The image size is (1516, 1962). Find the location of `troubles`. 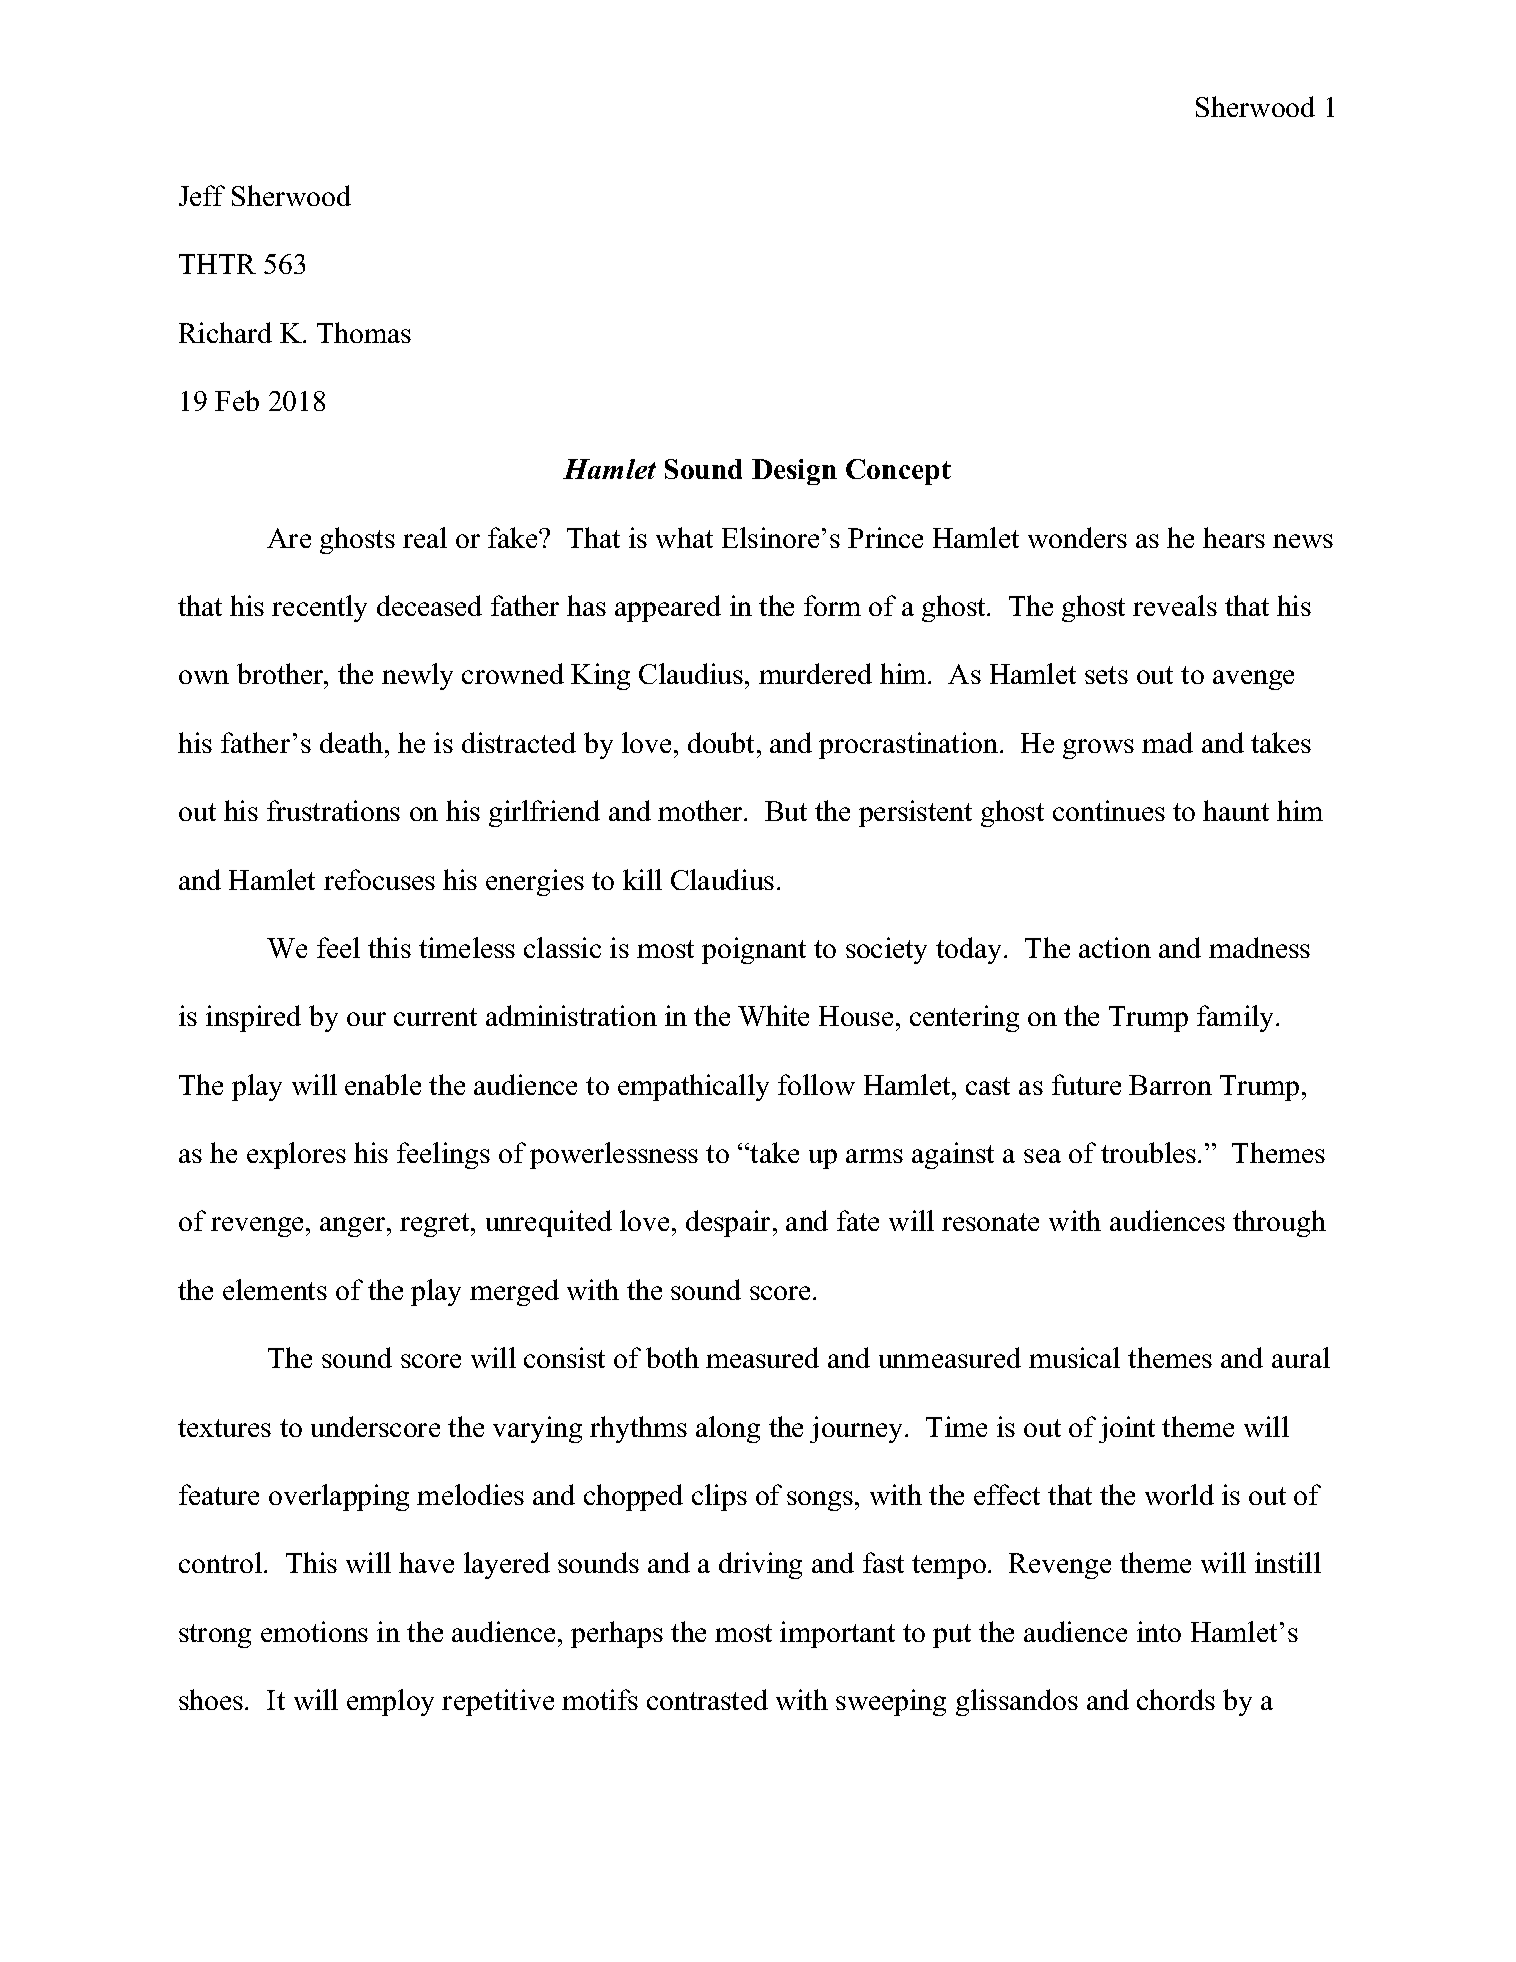

troubles is located at coordinates (1148, 1152).
